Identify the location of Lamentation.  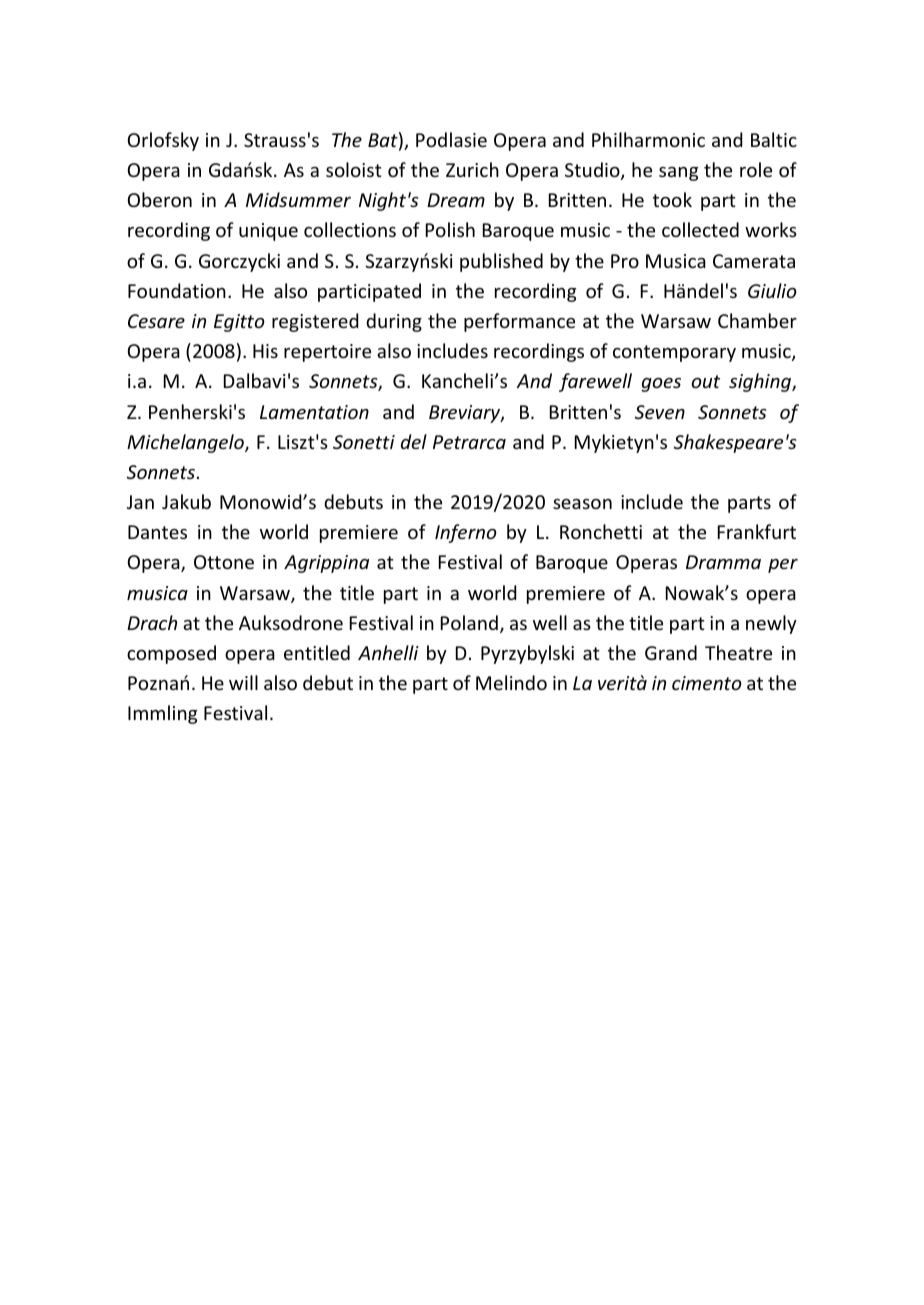
(314, 412).
